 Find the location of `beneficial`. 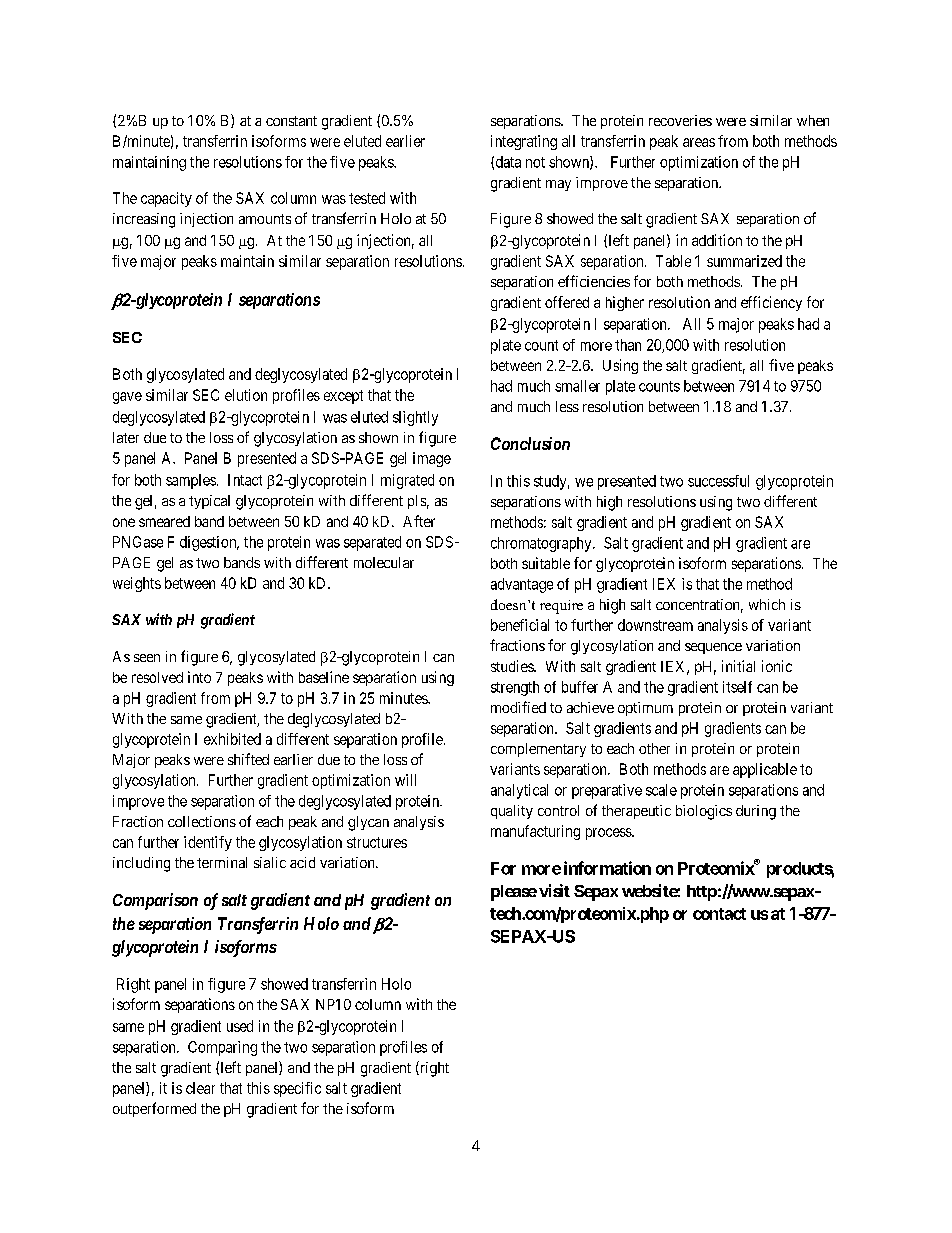

beneficial is located at coordinates (520, 625).
